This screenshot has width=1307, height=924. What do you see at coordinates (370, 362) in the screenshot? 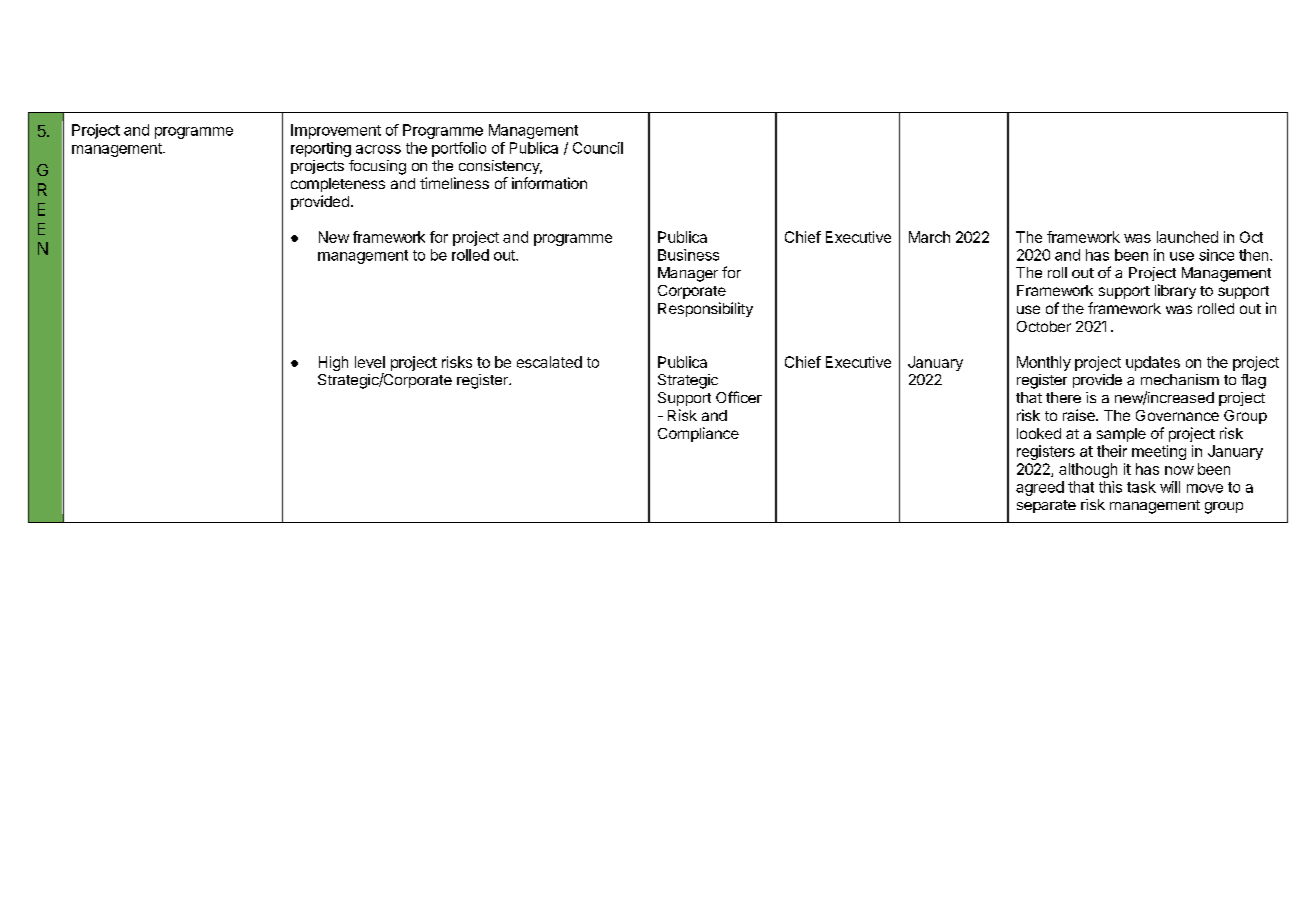
I see `level` at bounding box center [370, 362].
